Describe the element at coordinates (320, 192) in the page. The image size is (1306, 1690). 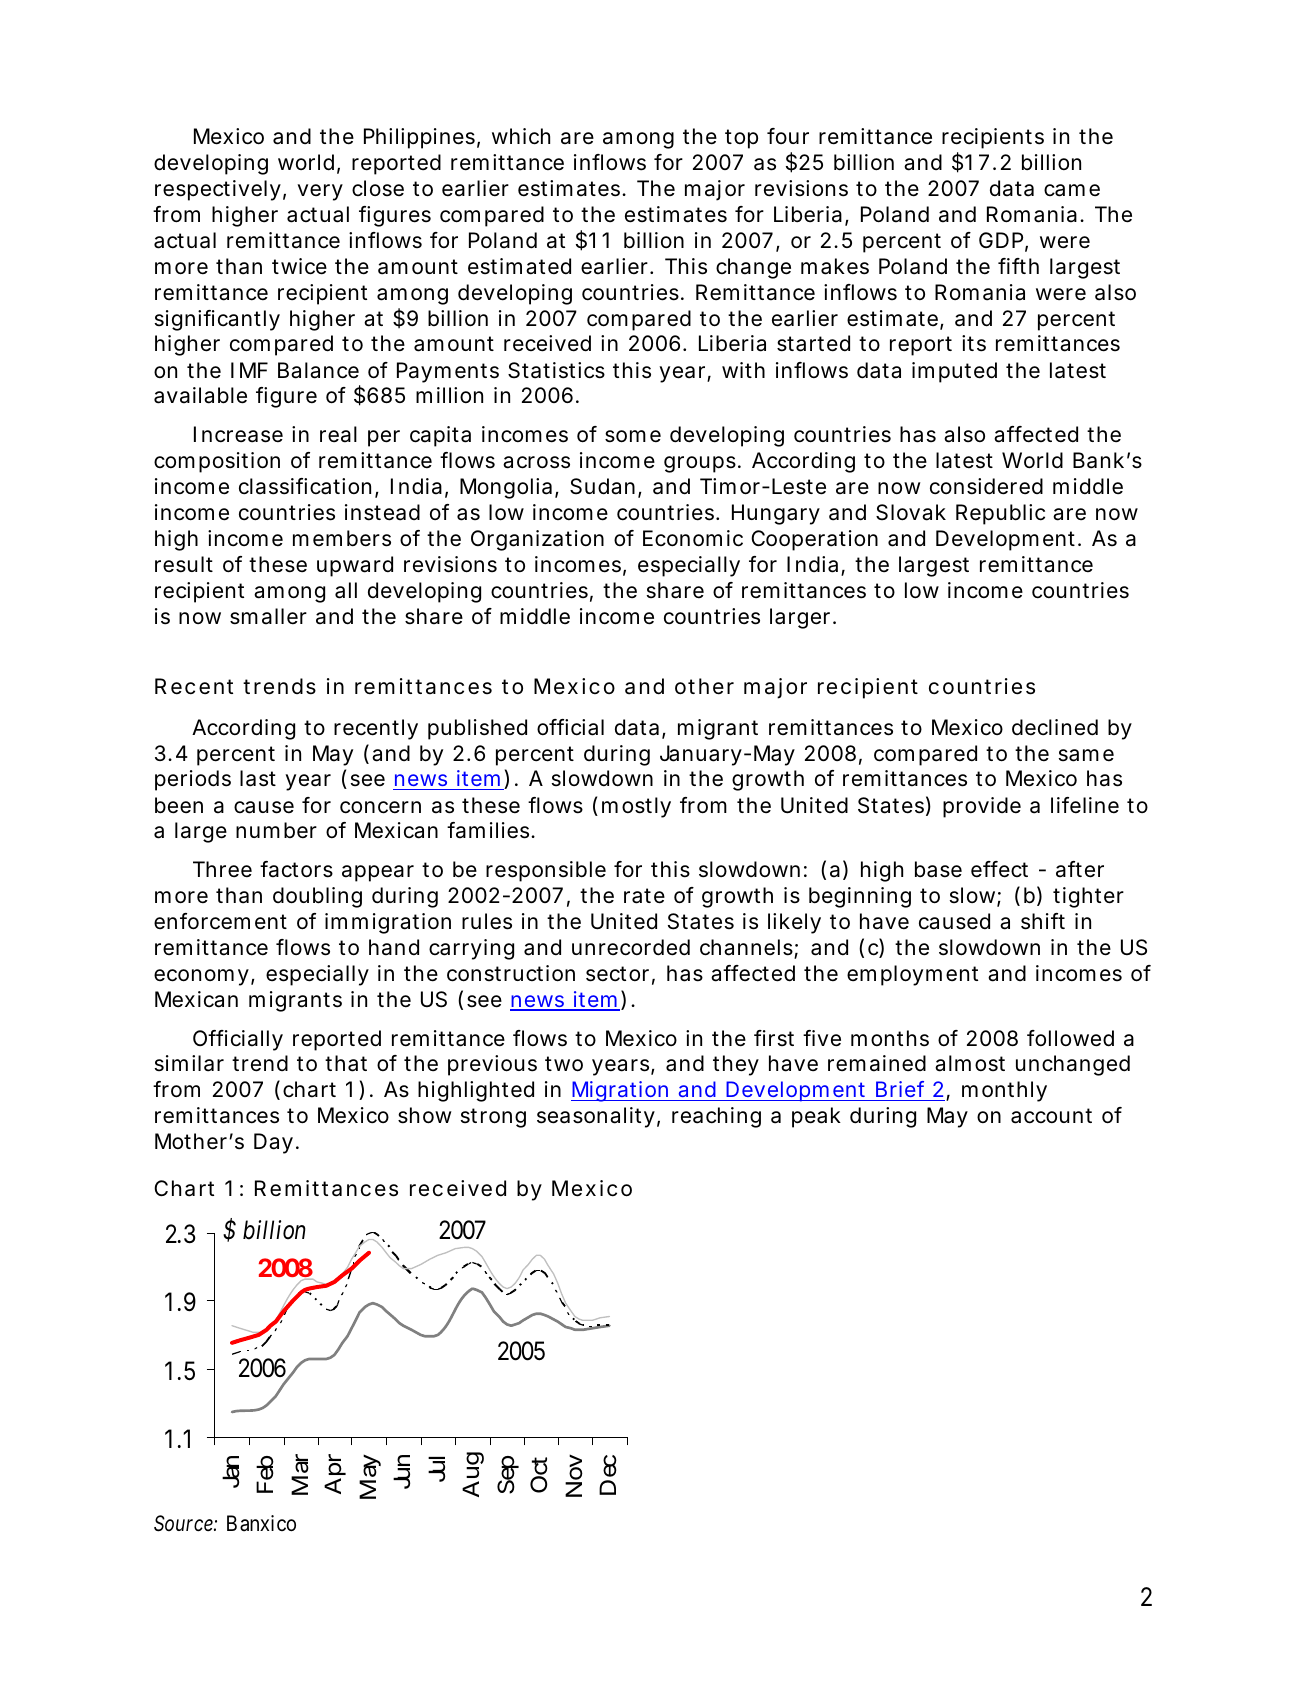
I see `very` at that location.
